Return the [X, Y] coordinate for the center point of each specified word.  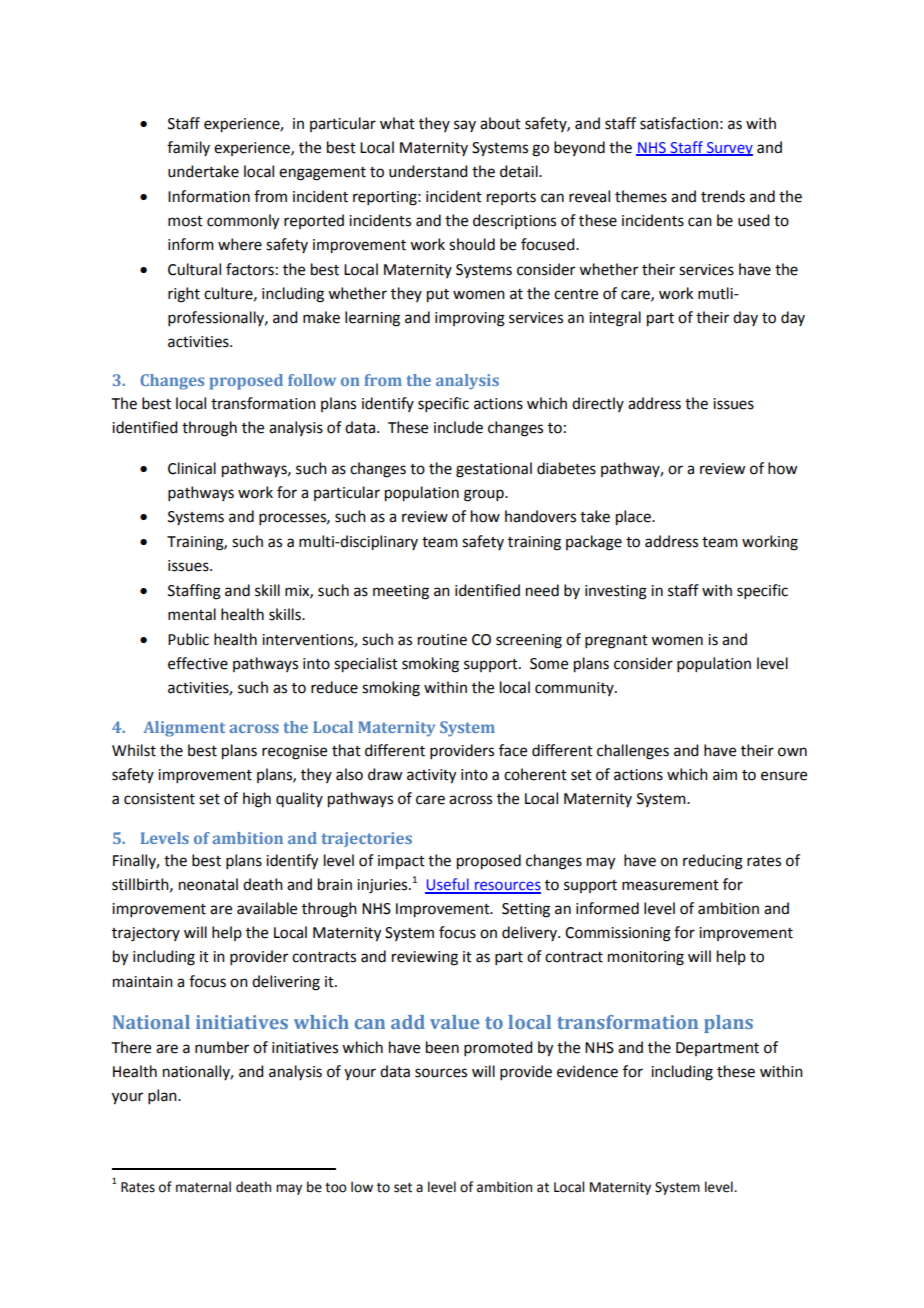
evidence [587, 1071]
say [465, 126]
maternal [203, 1187]
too [336, 1188]
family [188, 148]
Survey [729, 149]
